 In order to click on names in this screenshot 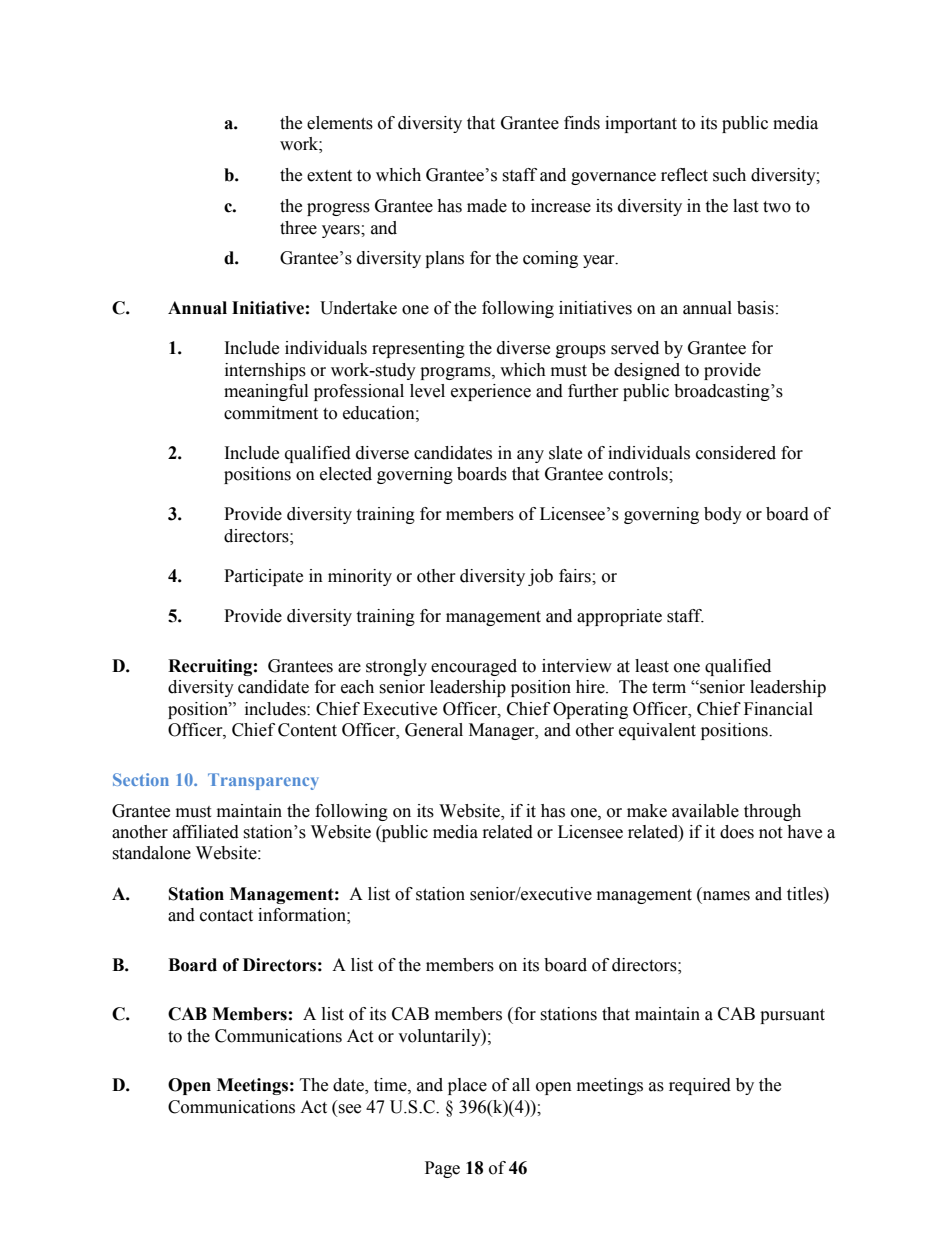, I will do `click(725, 894)`.
